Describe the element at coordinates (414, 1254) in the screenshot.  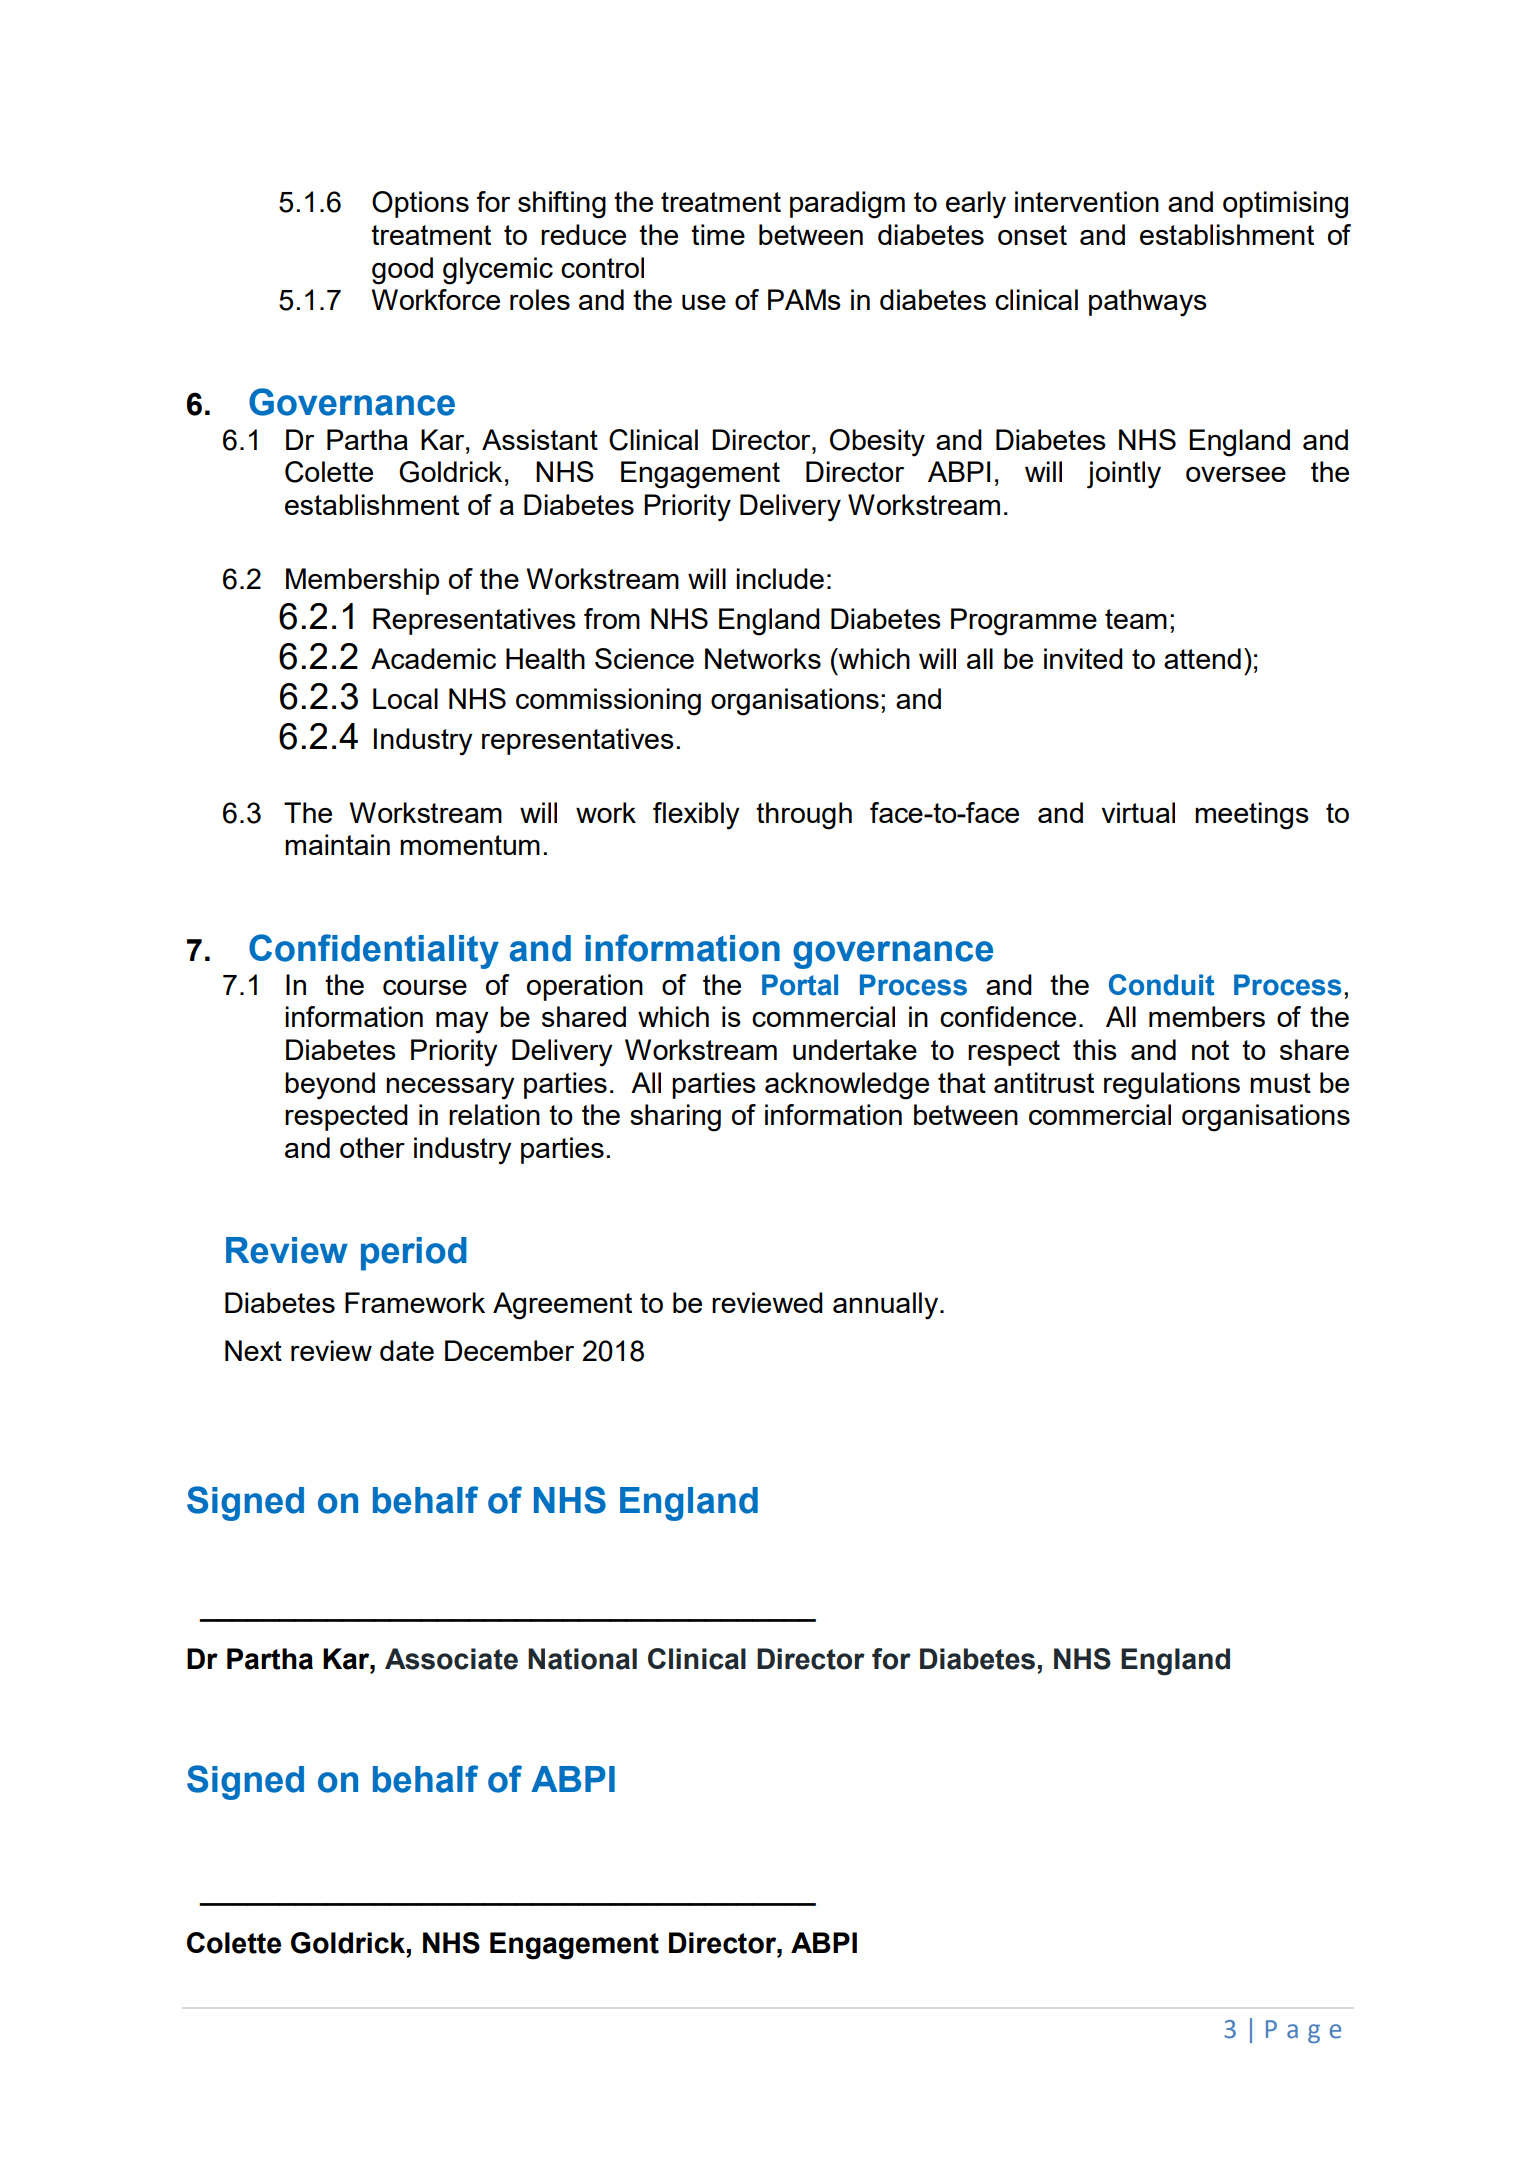
I see `period` at that location.
